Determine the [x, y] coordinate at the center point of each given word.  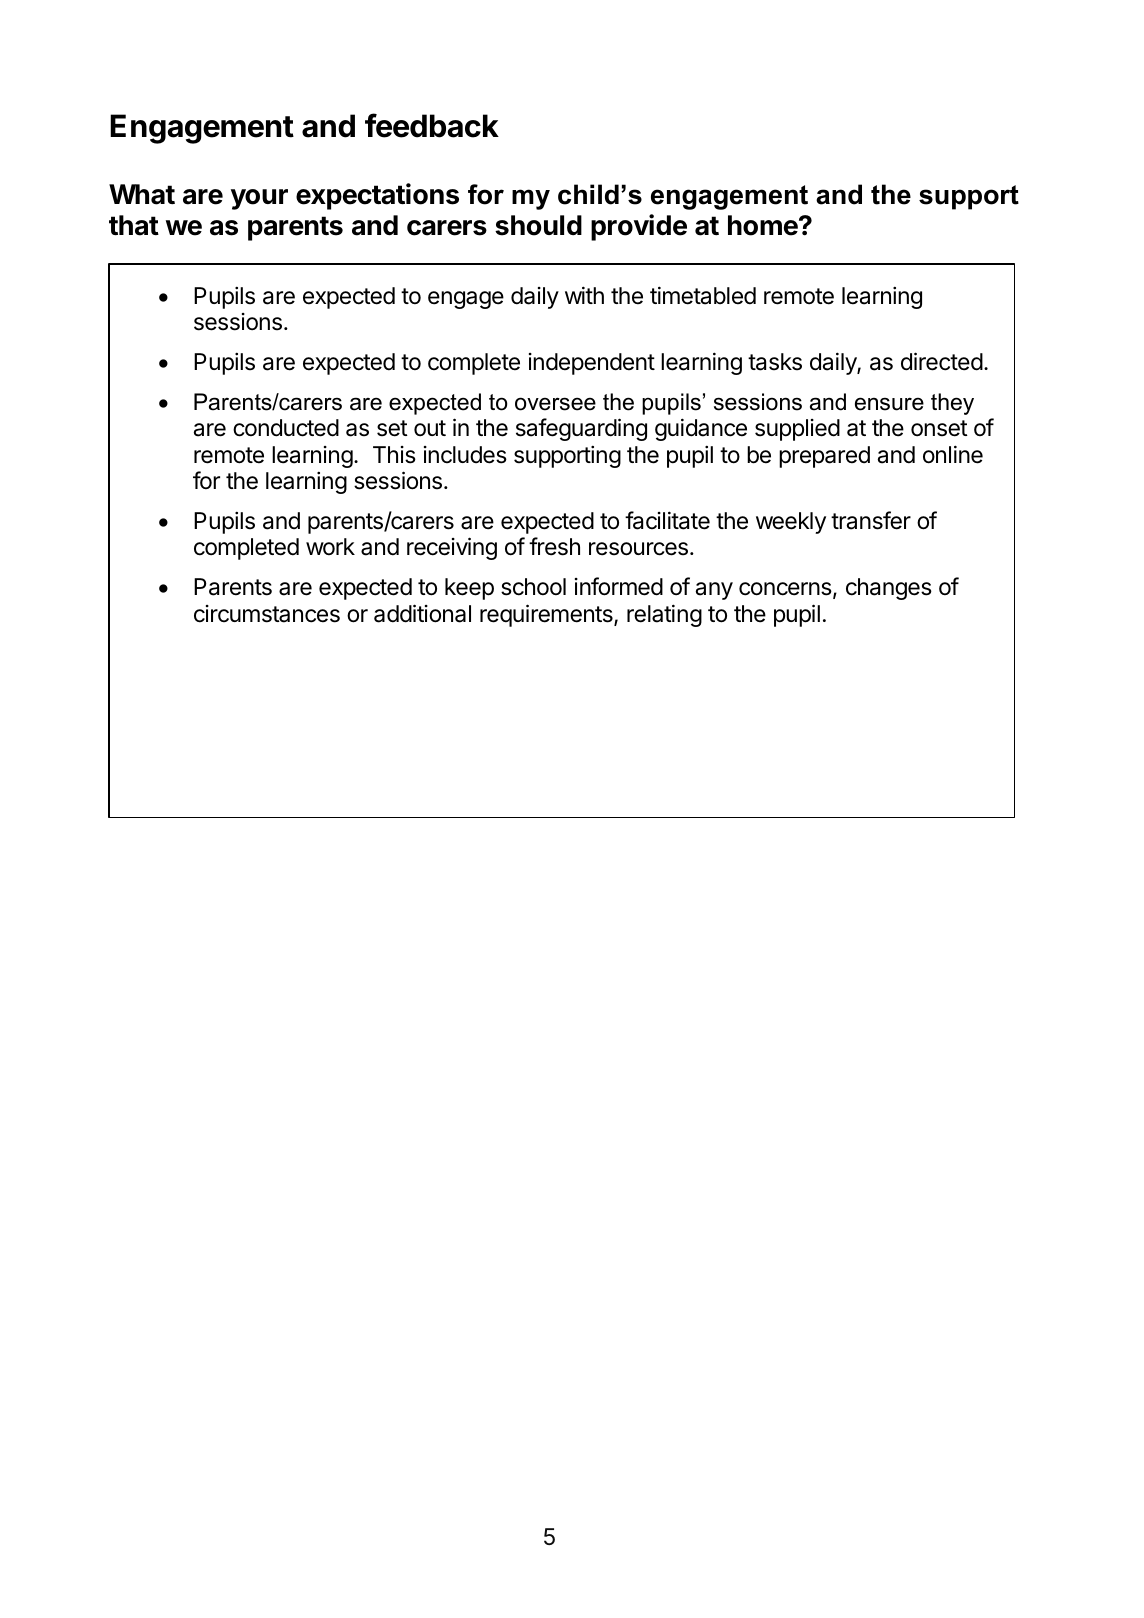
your [259, 199]
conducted [286, 428]
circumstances [267, 614]
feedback [432, 125]
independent [592, 364]
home [764, 225]
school [533, 587]
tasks [775, 362]
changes [889, 589]
